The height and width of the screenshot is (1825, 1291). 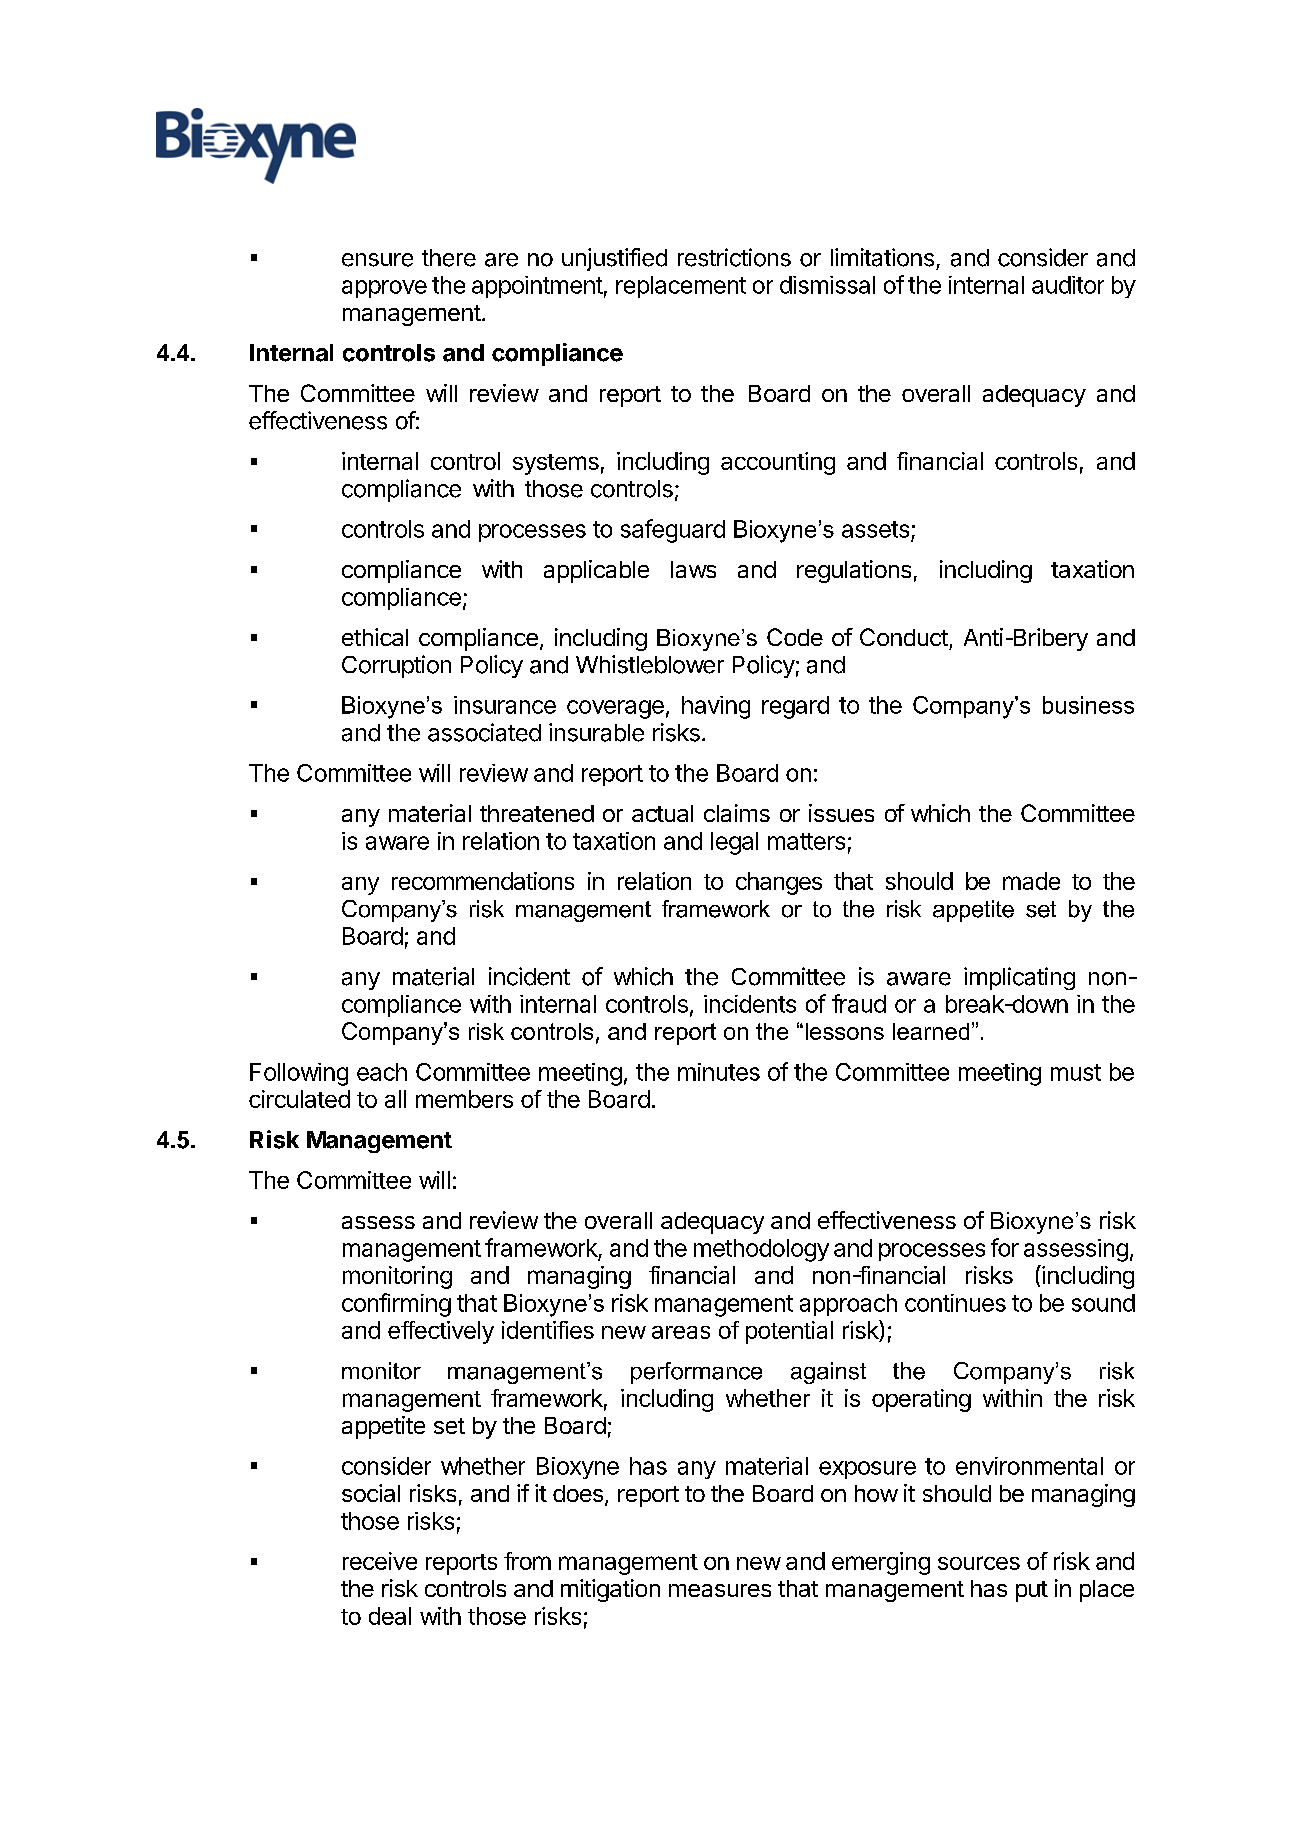 I want to click on laws, so click(x=693, y=569).
